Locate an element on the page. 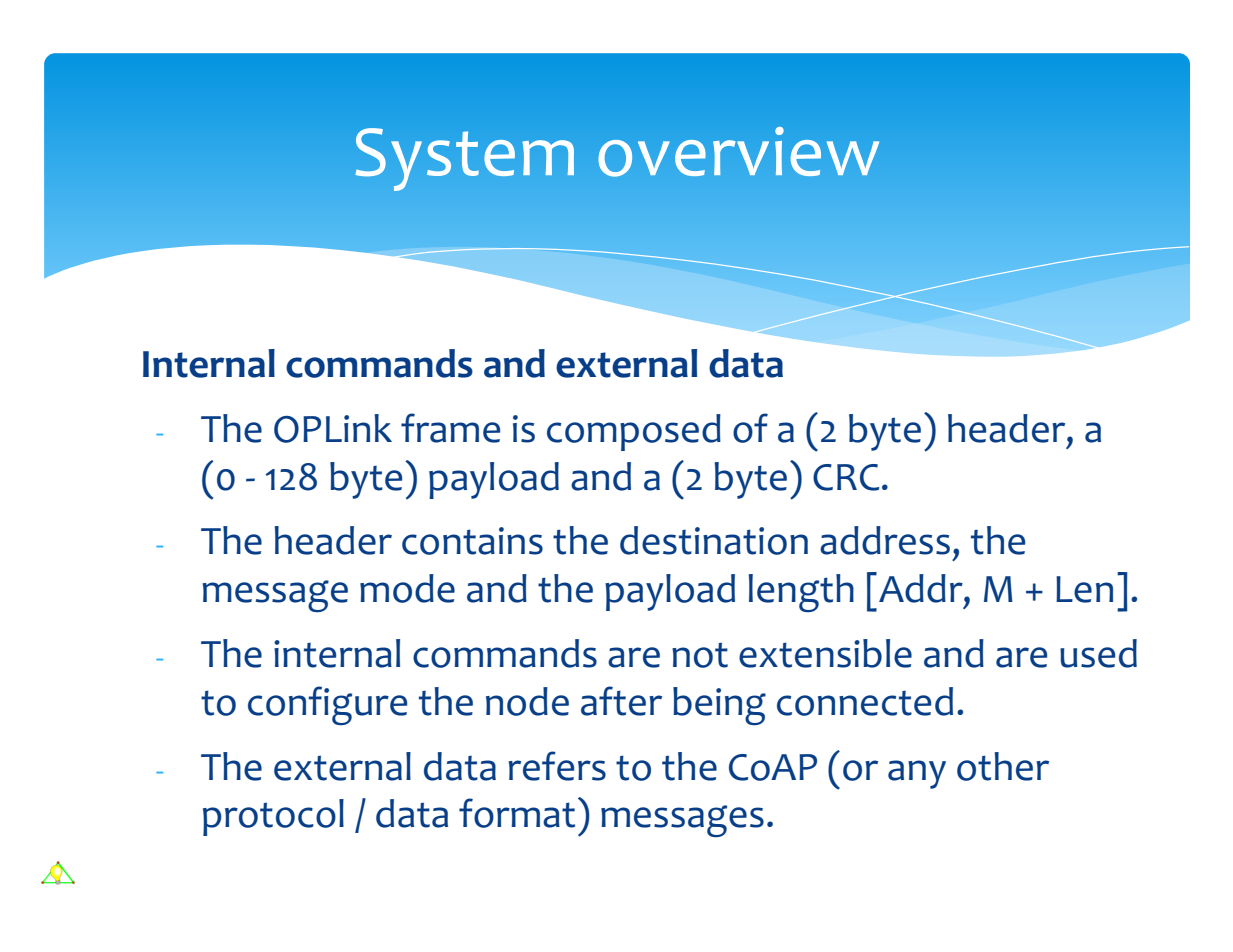 The width and height of the page is (1233, 952). used is located at coordinates (1098, 653).
